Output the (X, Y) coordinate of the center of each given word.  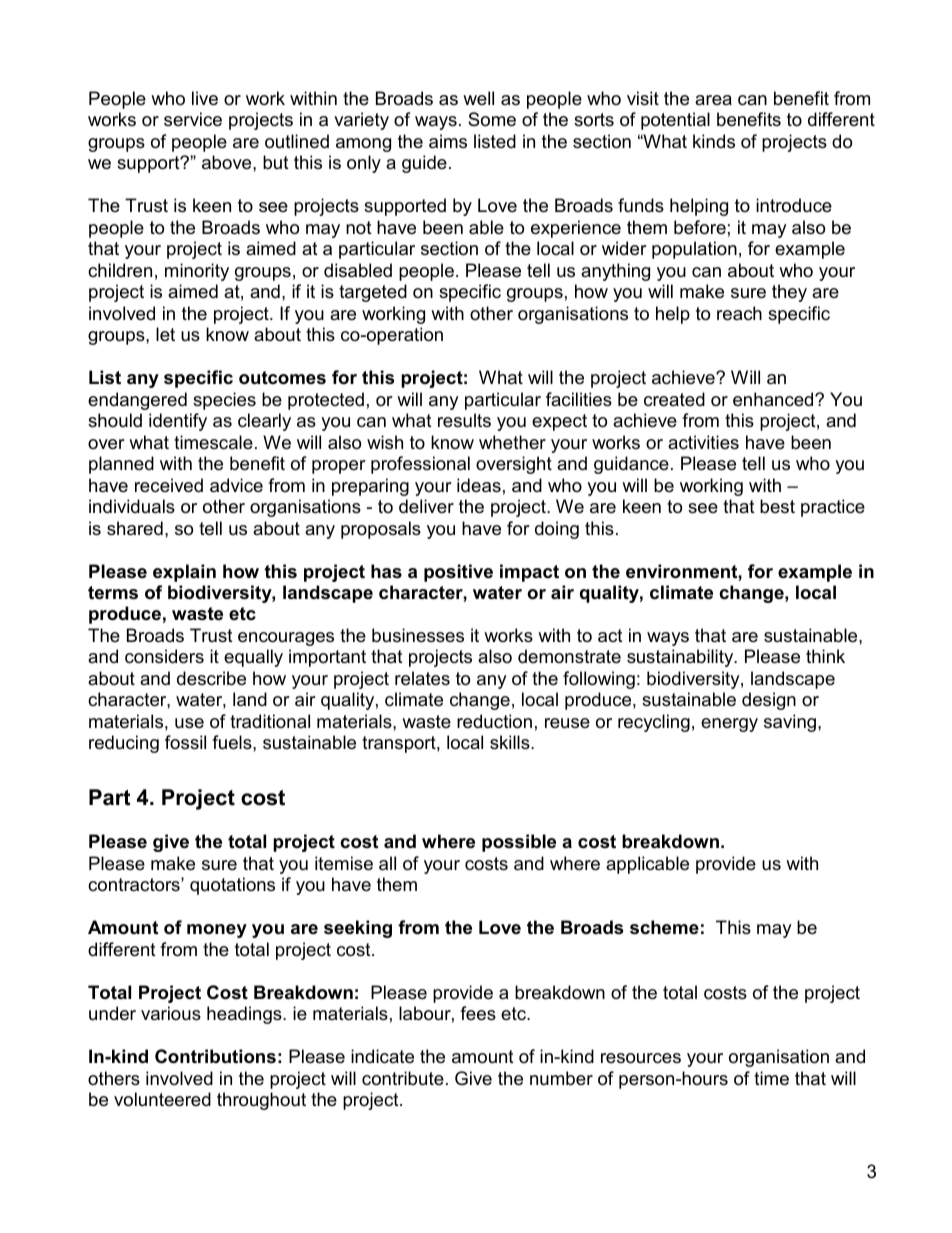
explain (184, 573)
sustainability (681, 658)
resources (641, 1058)
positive (458, 573)
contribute (403, 1078)
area (713, 100)
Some (492, 119)
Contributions (215, 1056)
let (165, 334)
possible (519, 843)
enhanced (774, 399)
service (193, 119)
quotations (232, 886)
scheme (664, 927)
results (464, 420)
